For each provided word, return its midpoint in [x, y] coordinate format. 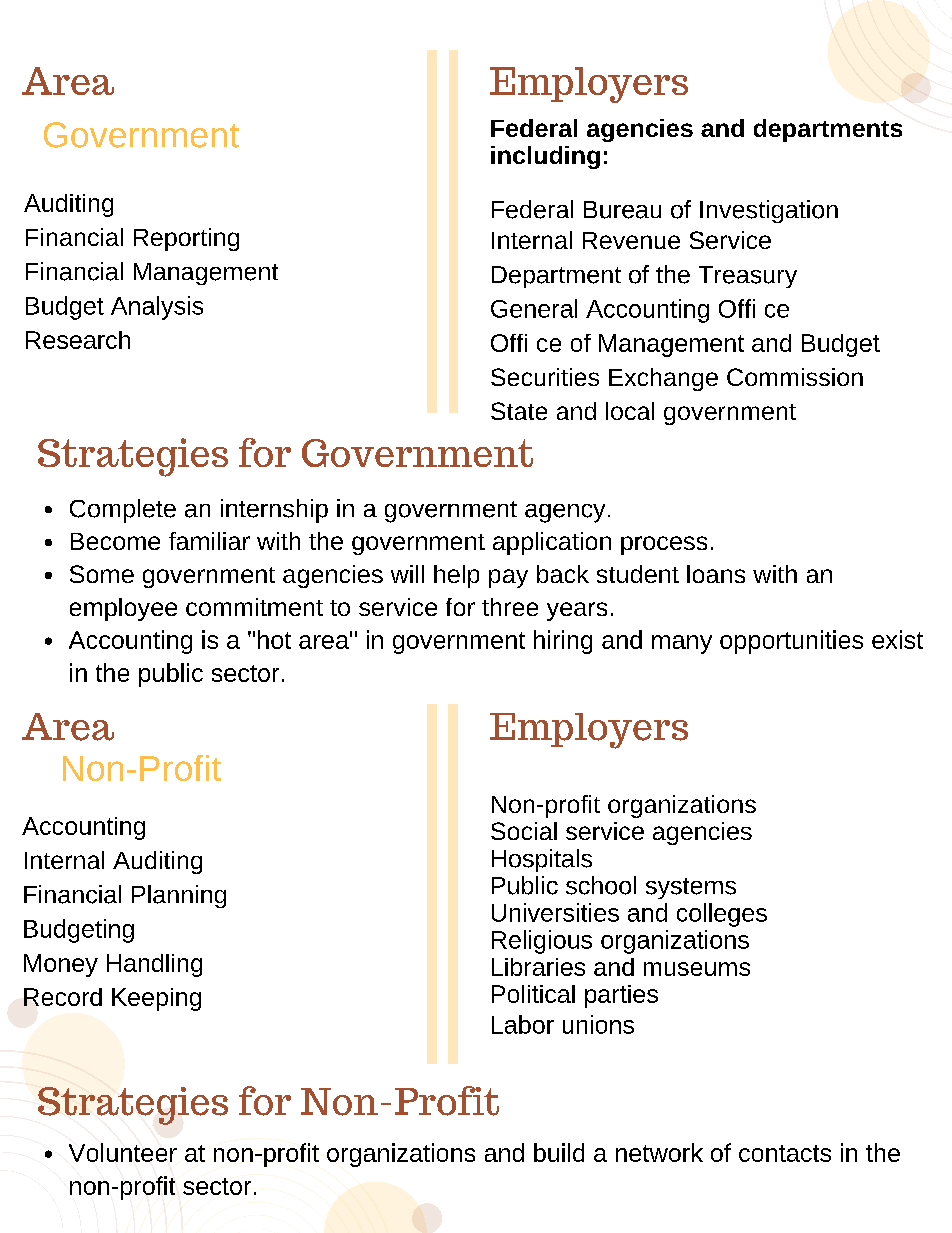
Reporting [186, 239]
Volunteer [123, 1152]
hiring [563, 642]
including [545, 157]
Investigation [769, 211]
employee [123, 609]
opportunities [791, 642]
